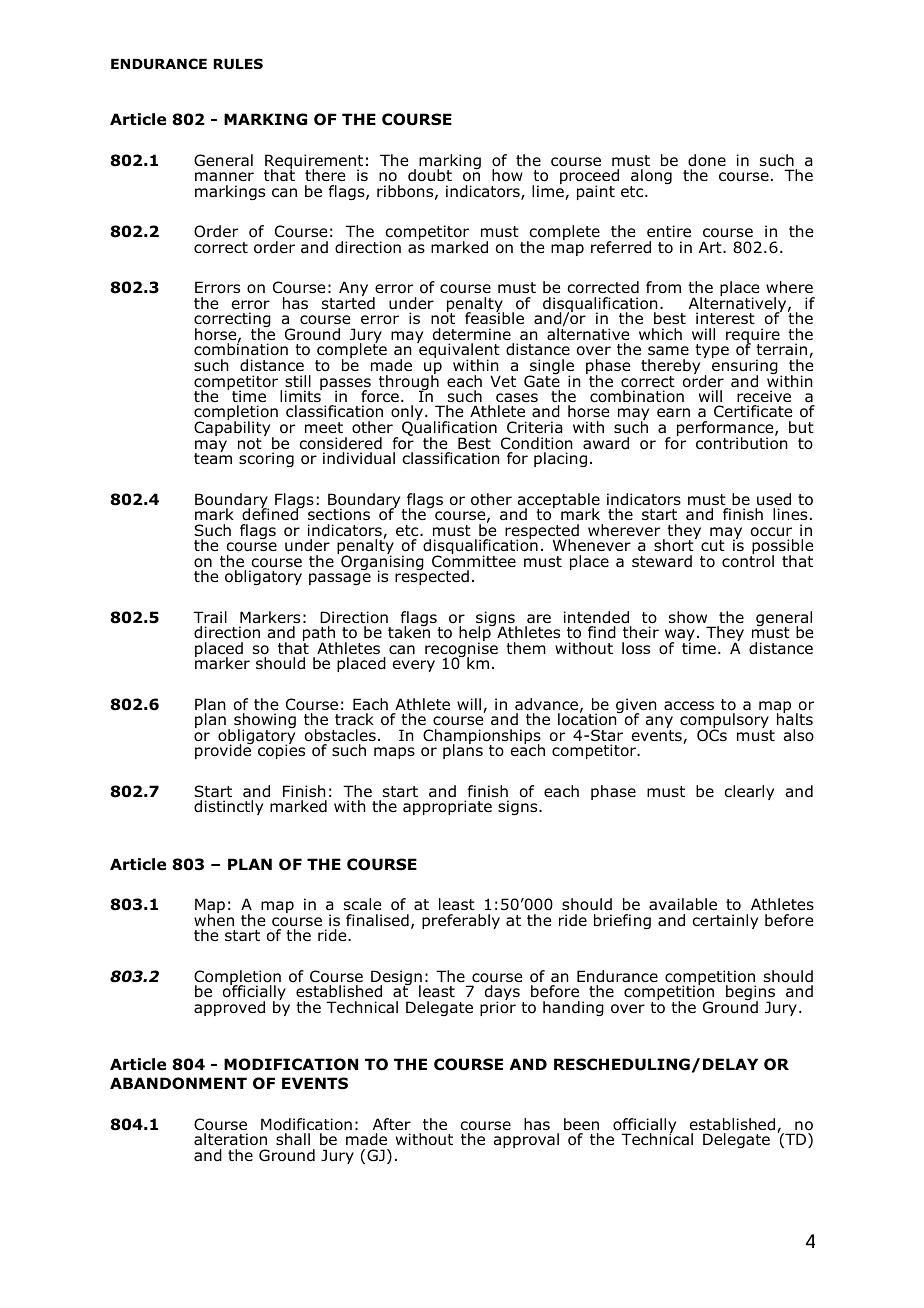 This page has width=924, height=1308. Describe the element at coordinates (526, 1140) in the page. I see `approval` at that location.
